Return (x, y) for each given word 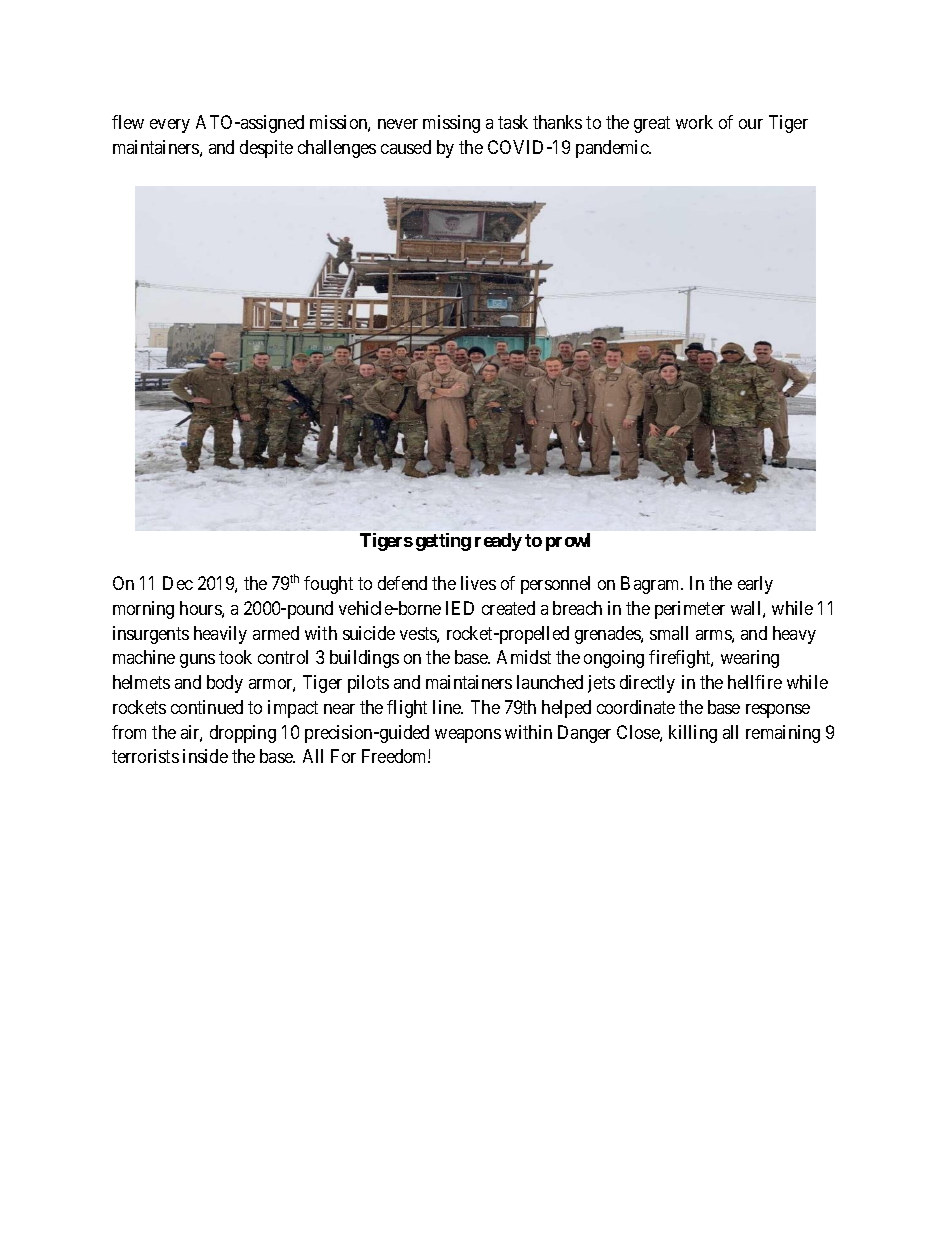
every (170, 126)
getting (443, 542)
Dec (178, 583)
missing (451, 124)
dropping (243, 734)
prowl (568, 542)
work (694, 122)
